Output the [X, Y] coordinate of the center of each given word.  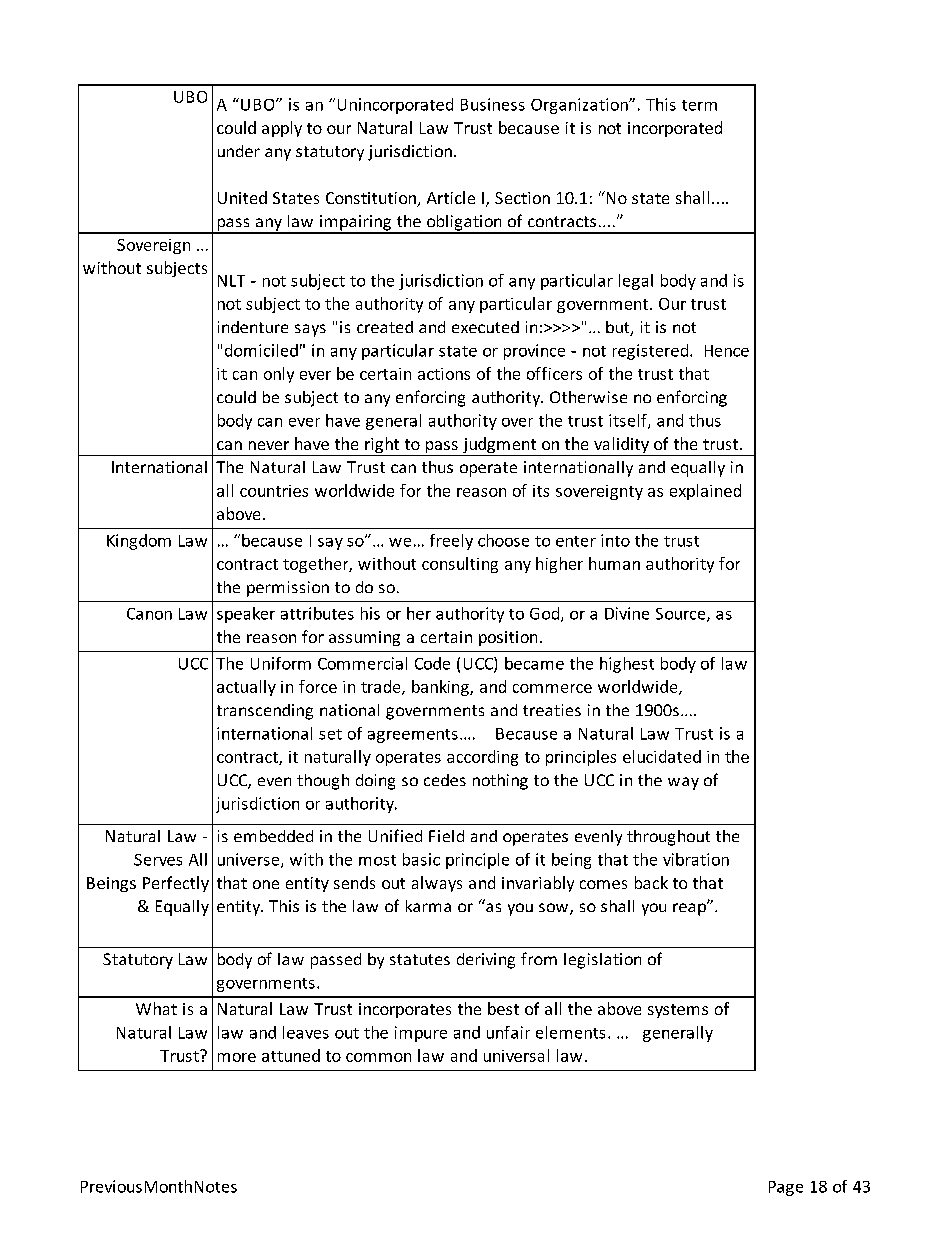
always [437, 884]
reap [690, 909]
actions [444, 374]
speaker [246, 615]
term [699, 105]
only [279, 375]
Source [682, 615]
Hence [727, 351]
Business [493, 104]
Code [432, 663]
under [239, 151]
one [266, 884]
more [237, 1057]
